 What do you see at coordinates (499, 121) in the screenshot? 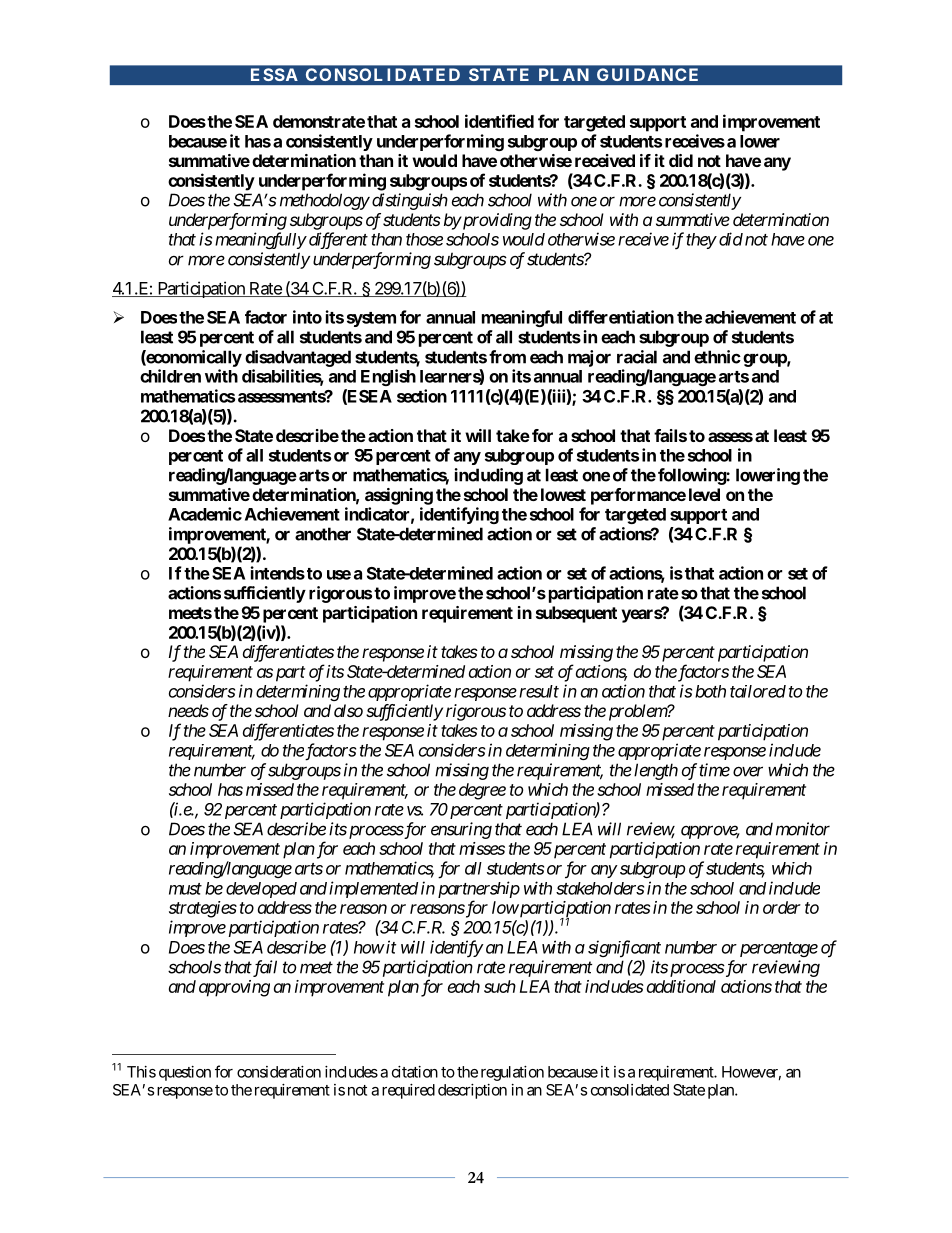
I see `identified` at bounding box center [499, 121].
